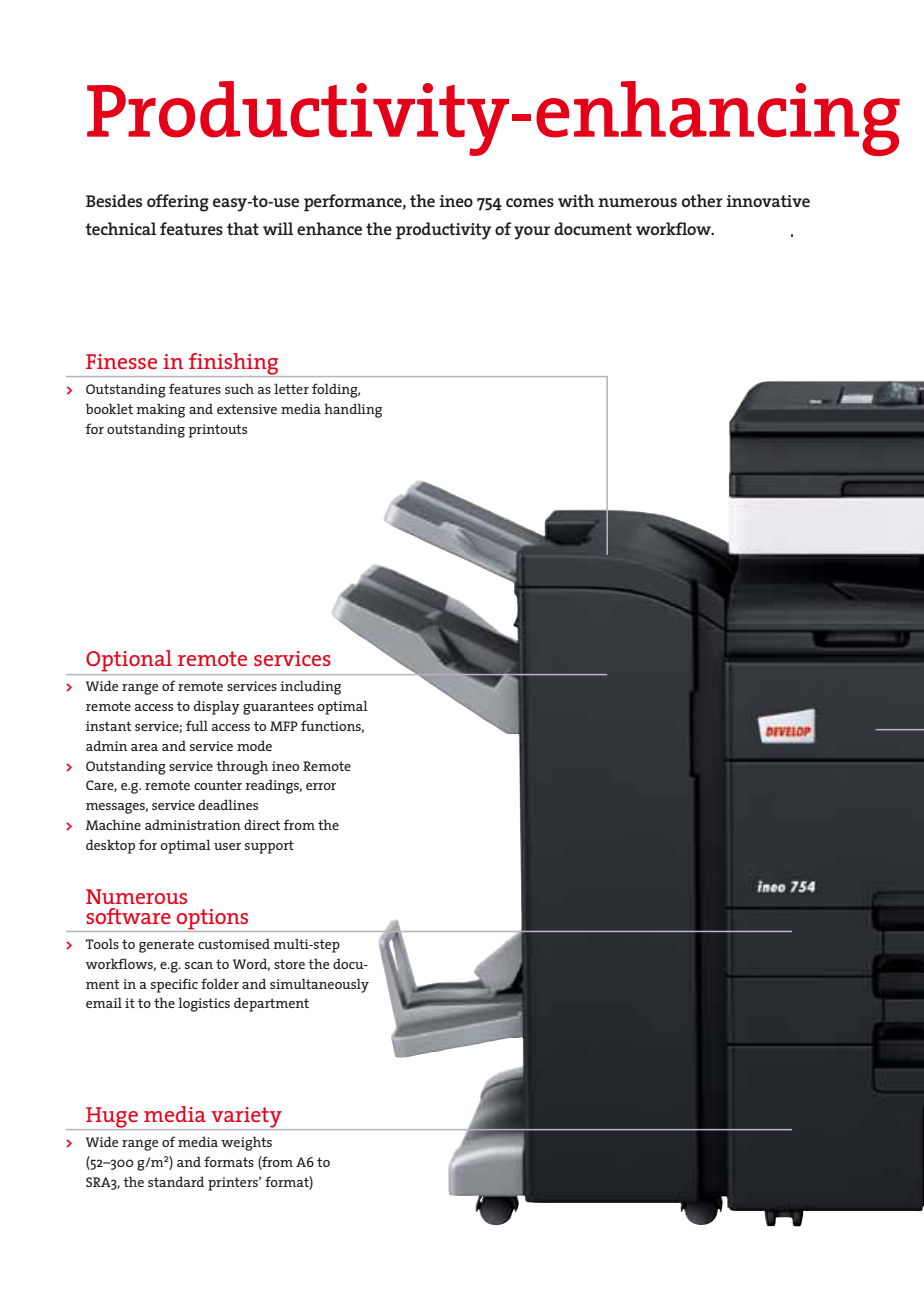  Describe the element at coordinates (178, 203) in the document. I see `offering` at that location.
